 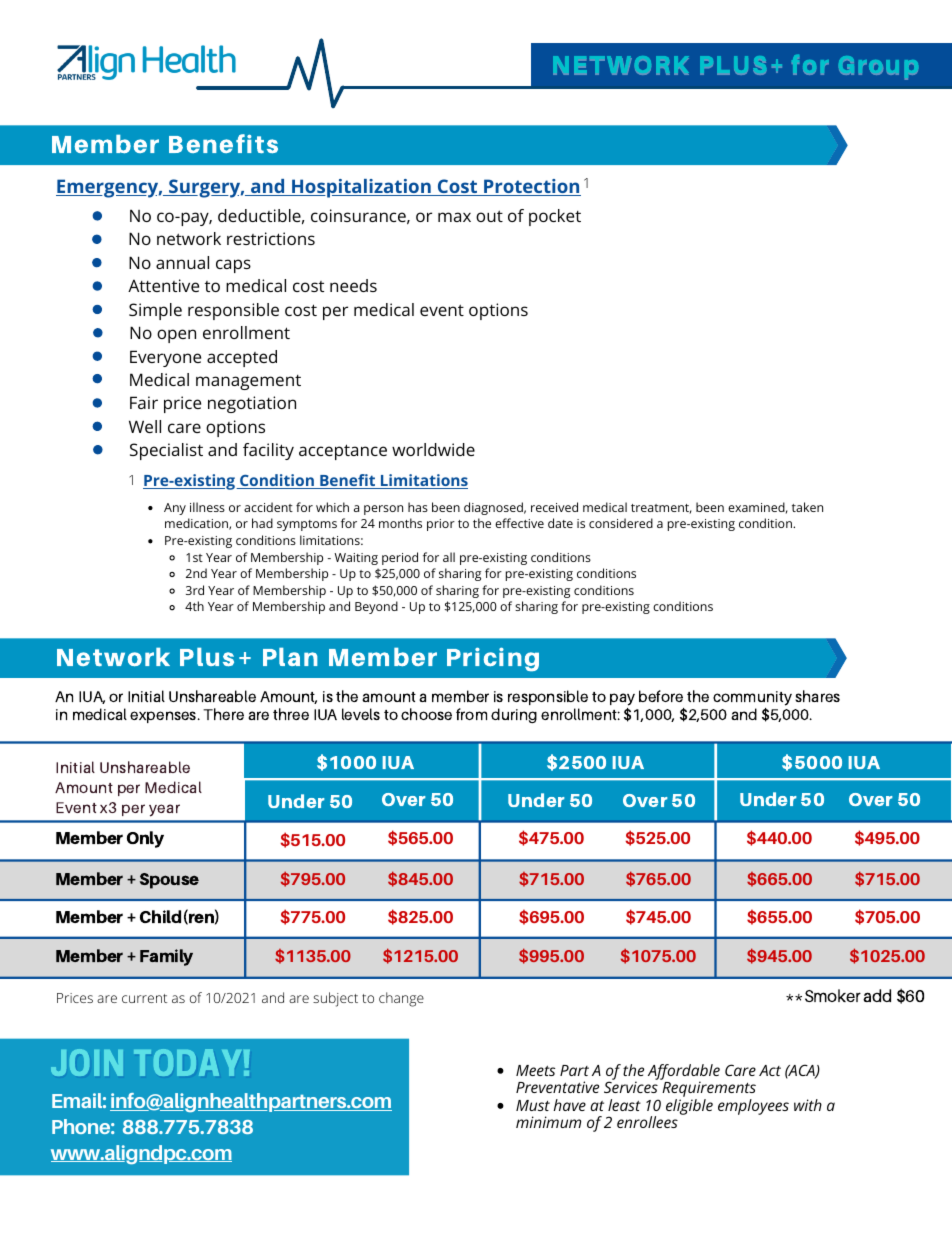 I want to click on worldwide, so click(x=433, y=449).
